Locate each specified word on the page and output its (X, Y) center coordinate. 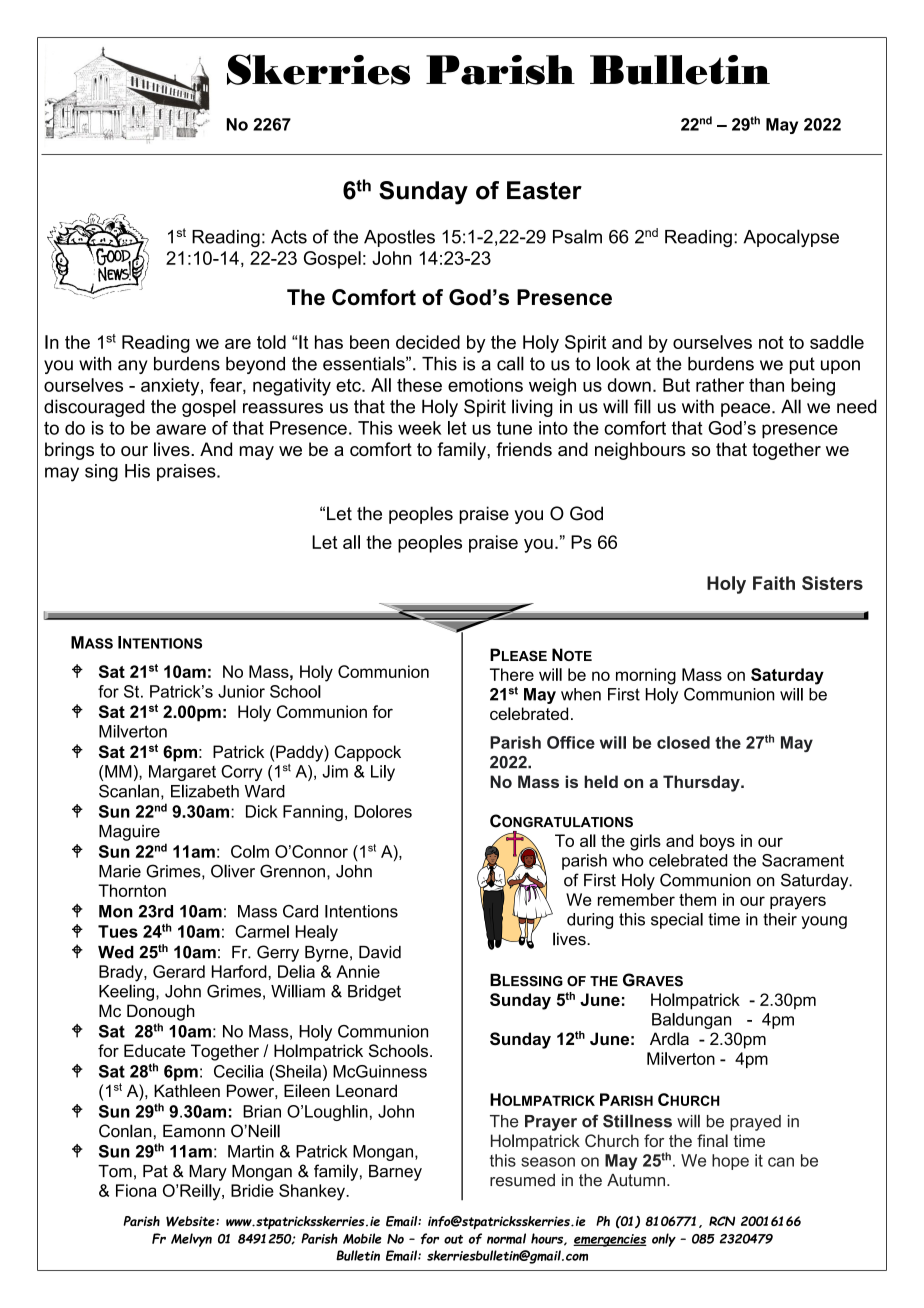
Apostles (399, 238)
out (453, 1239)
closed (683, 742)
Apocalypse (791, 238)
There (512, 674)
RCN (722, 1221)
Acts (289, 237)
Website (191, 1221)
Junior (241, 691)
